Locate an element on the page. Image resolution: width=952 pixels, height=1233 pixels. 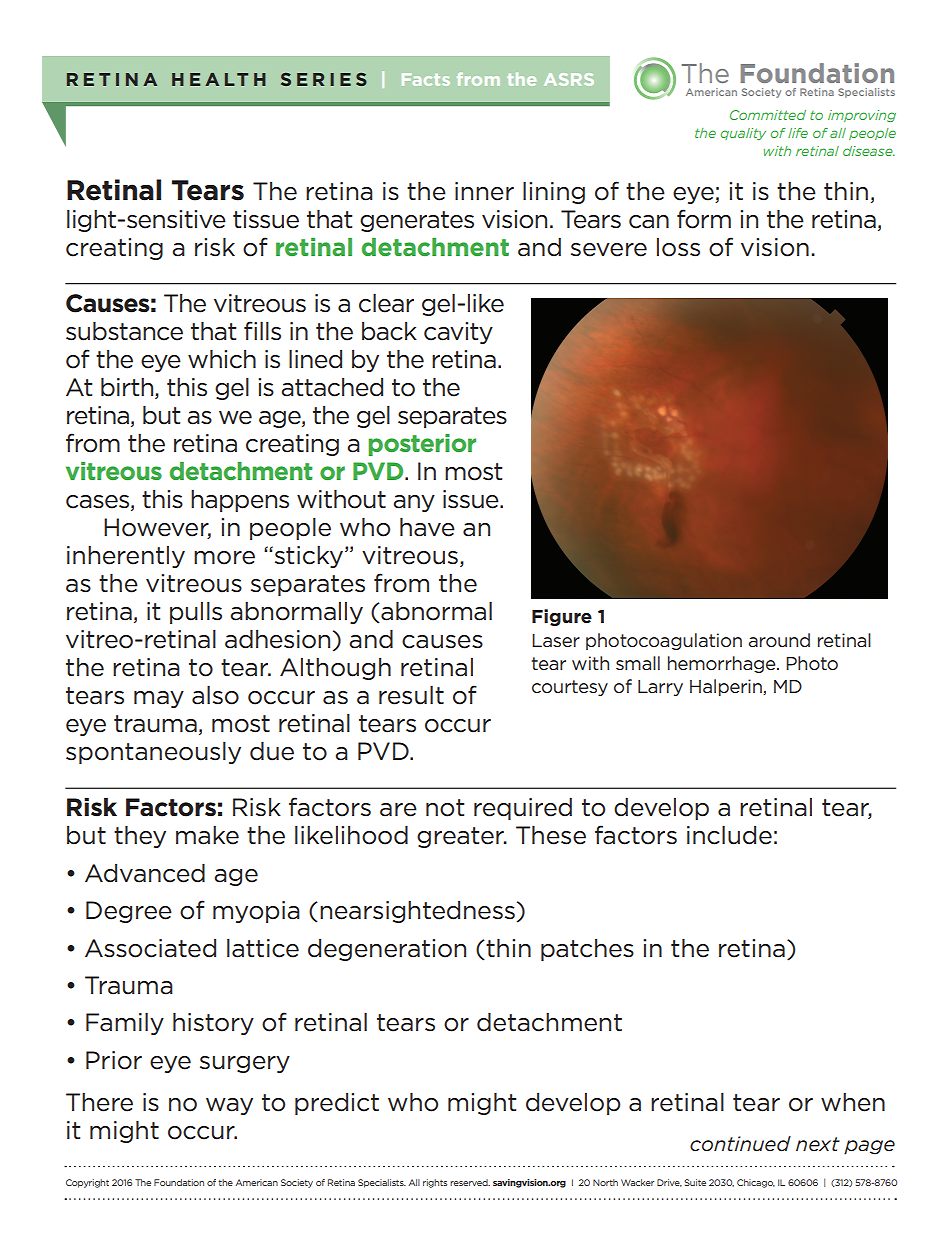
inner is located at coordinates (484, 191).
